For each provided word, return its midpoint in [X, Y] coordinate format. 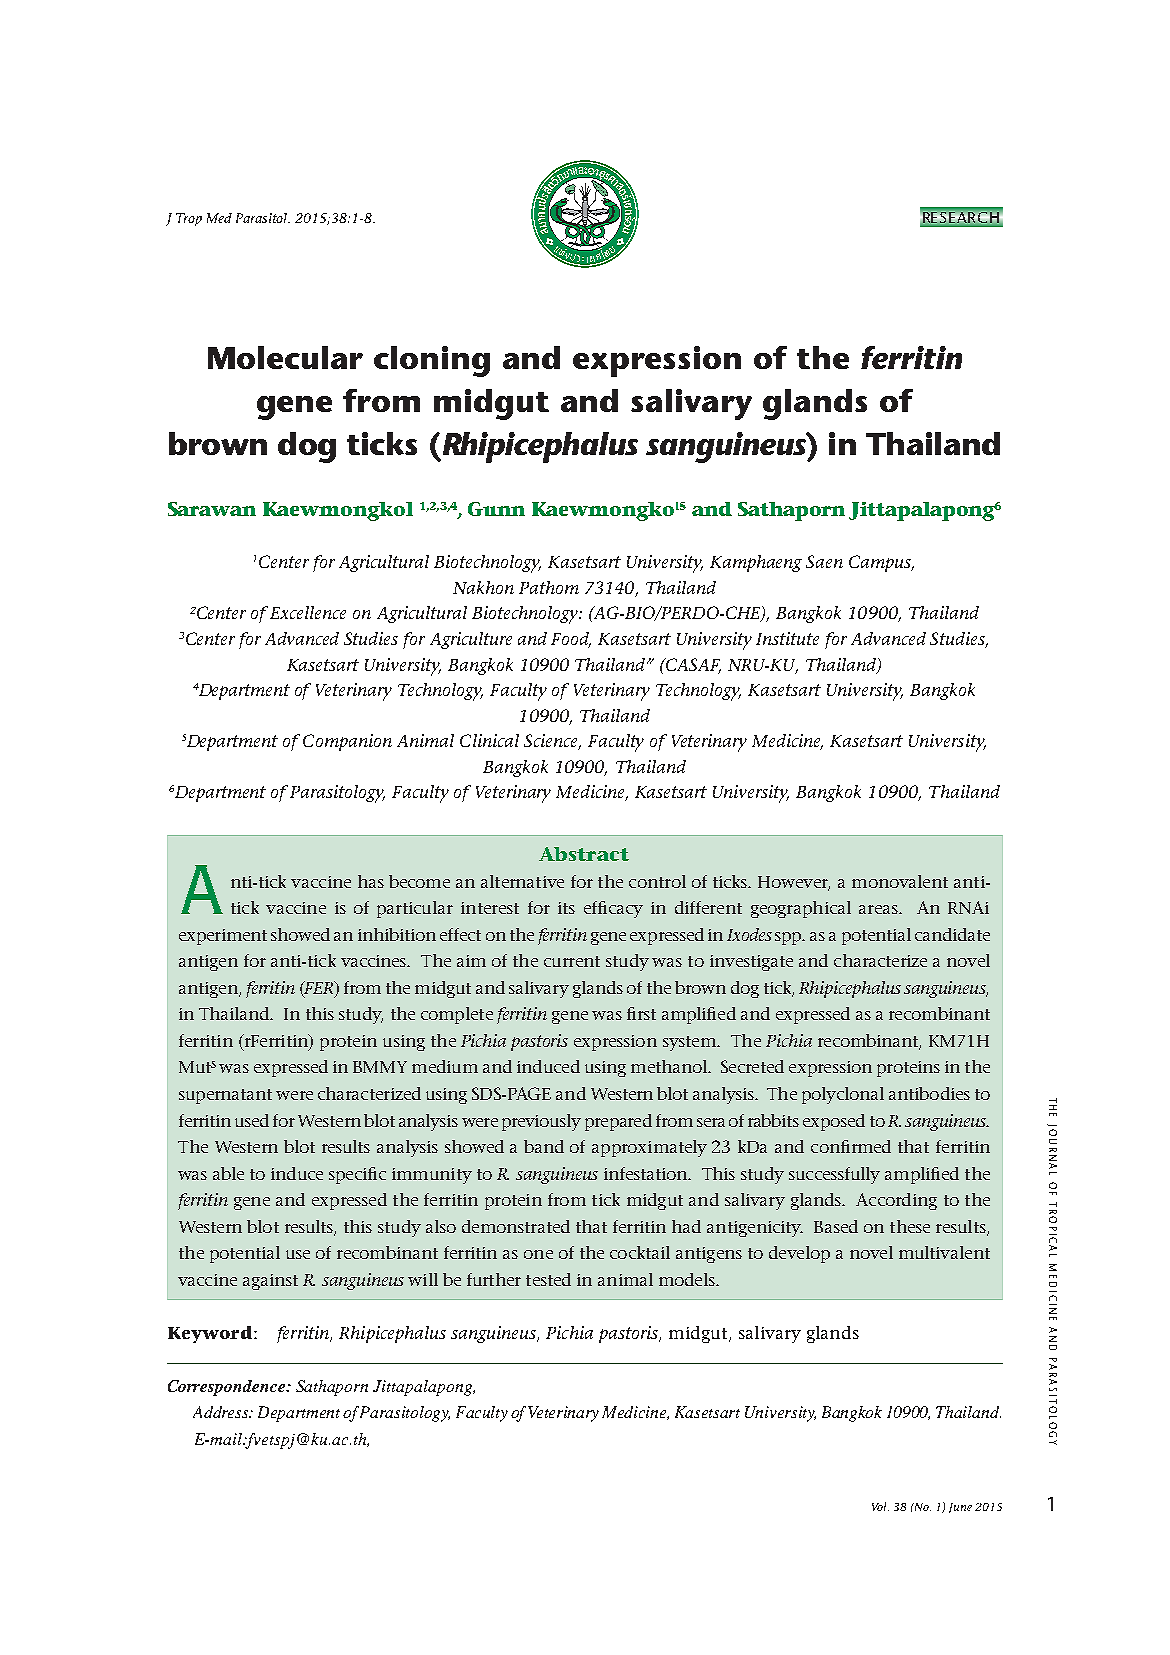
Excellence [308, 612]
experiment [223, 937]
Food [571, 640]
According [896, 1201]
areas [879, 909]
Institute [787, 638]
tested [548, 1279]
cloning [432, 361]
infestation [647, 1173]
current [572, 961]
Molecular [285, 357]
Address [222, 1412]
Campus [881, 563]
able [228, 1173]
